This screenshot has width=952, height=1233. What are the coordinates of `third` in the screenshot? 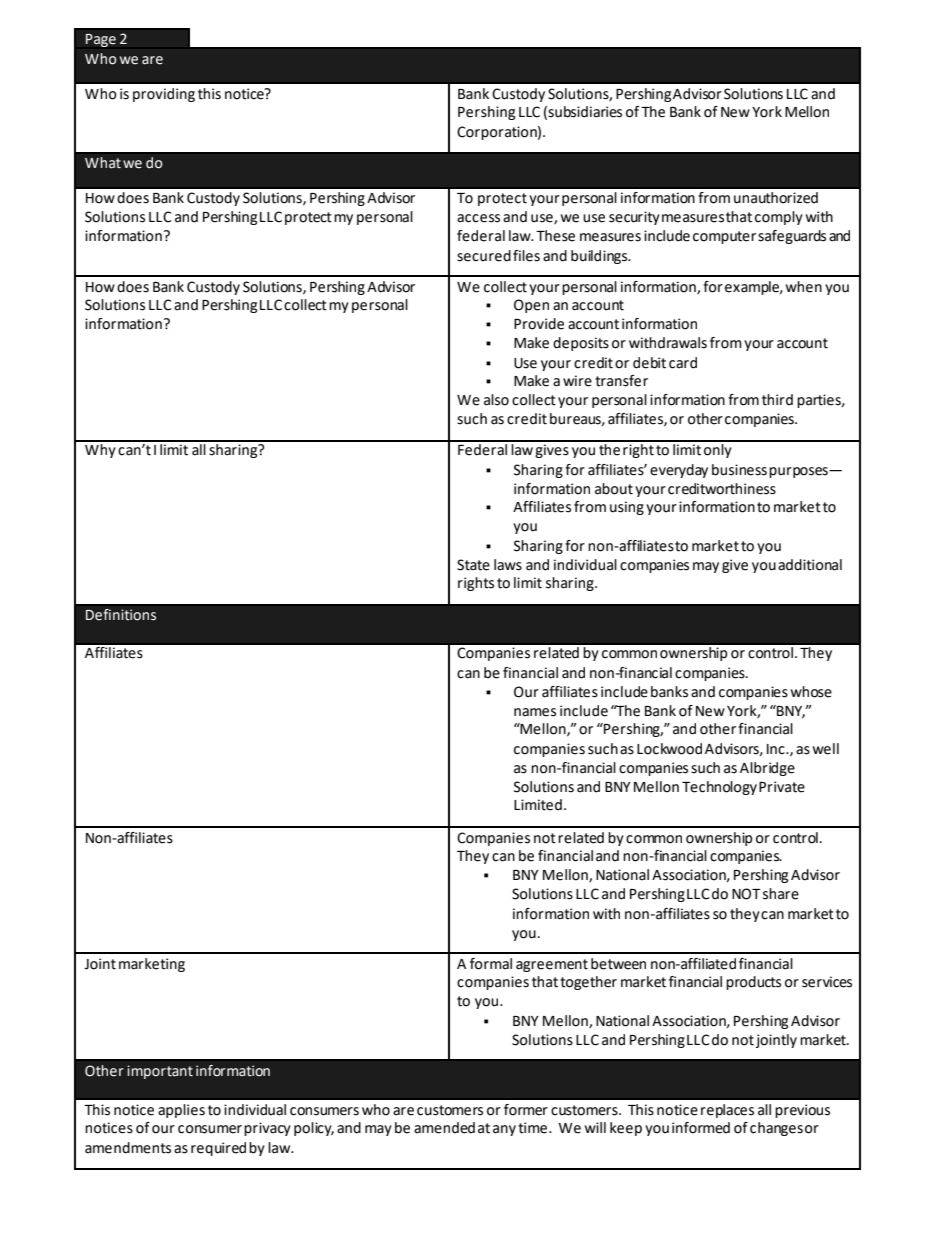 It's located at (777, 400).
